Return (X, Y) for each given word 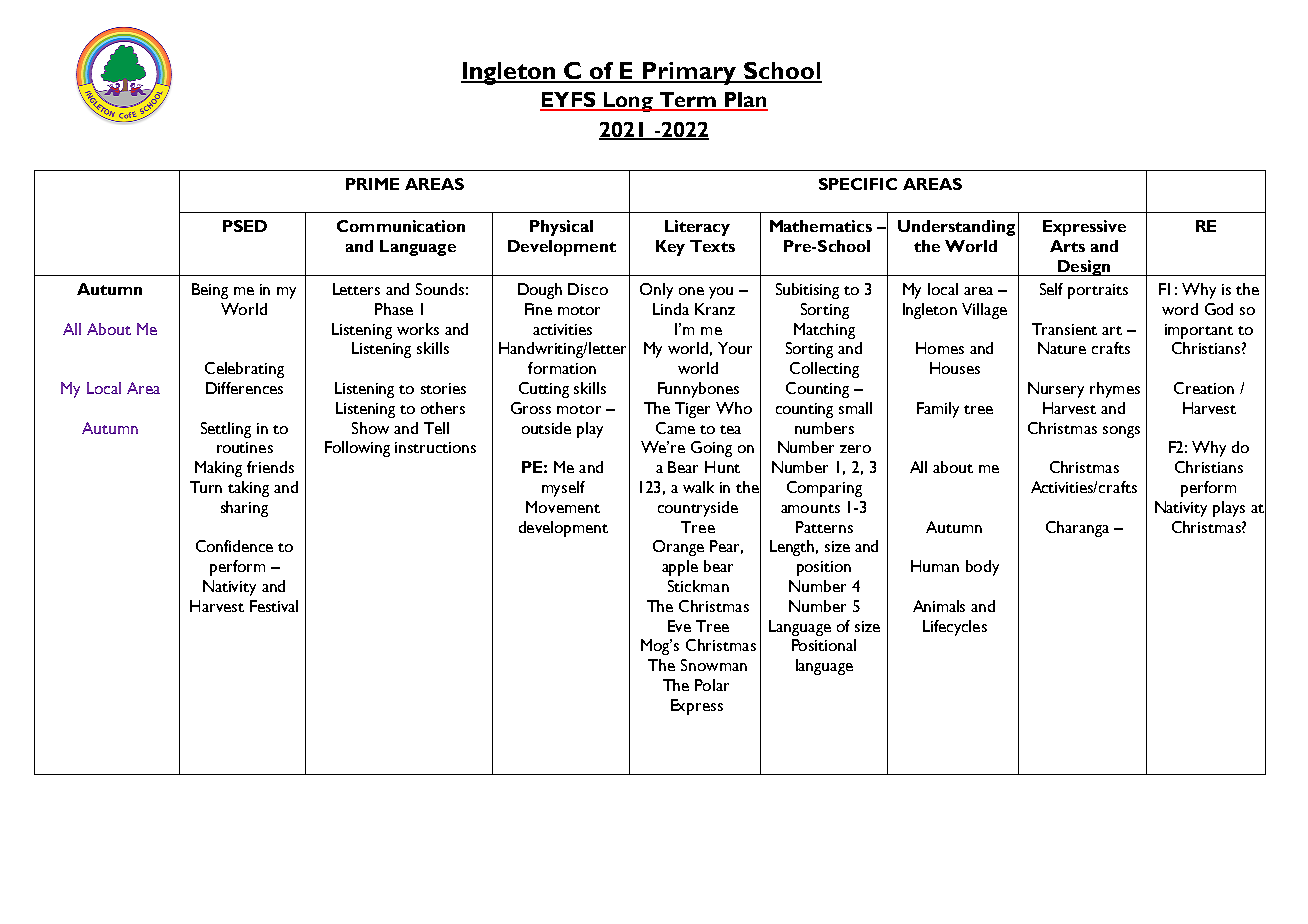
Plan (745, 101)
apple (680, 568)
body (982, 568)
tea (730, 429)
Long (628, 102)
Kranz (715, 309)
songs (1121, 432)
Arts (1067, 246)
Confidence (234, 546)
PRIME (372, 184)
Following (357, 449)
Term (687, 101)
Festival (274, 606)
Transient (1064, 329)
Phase (394, 309)
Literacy (697, 228)
